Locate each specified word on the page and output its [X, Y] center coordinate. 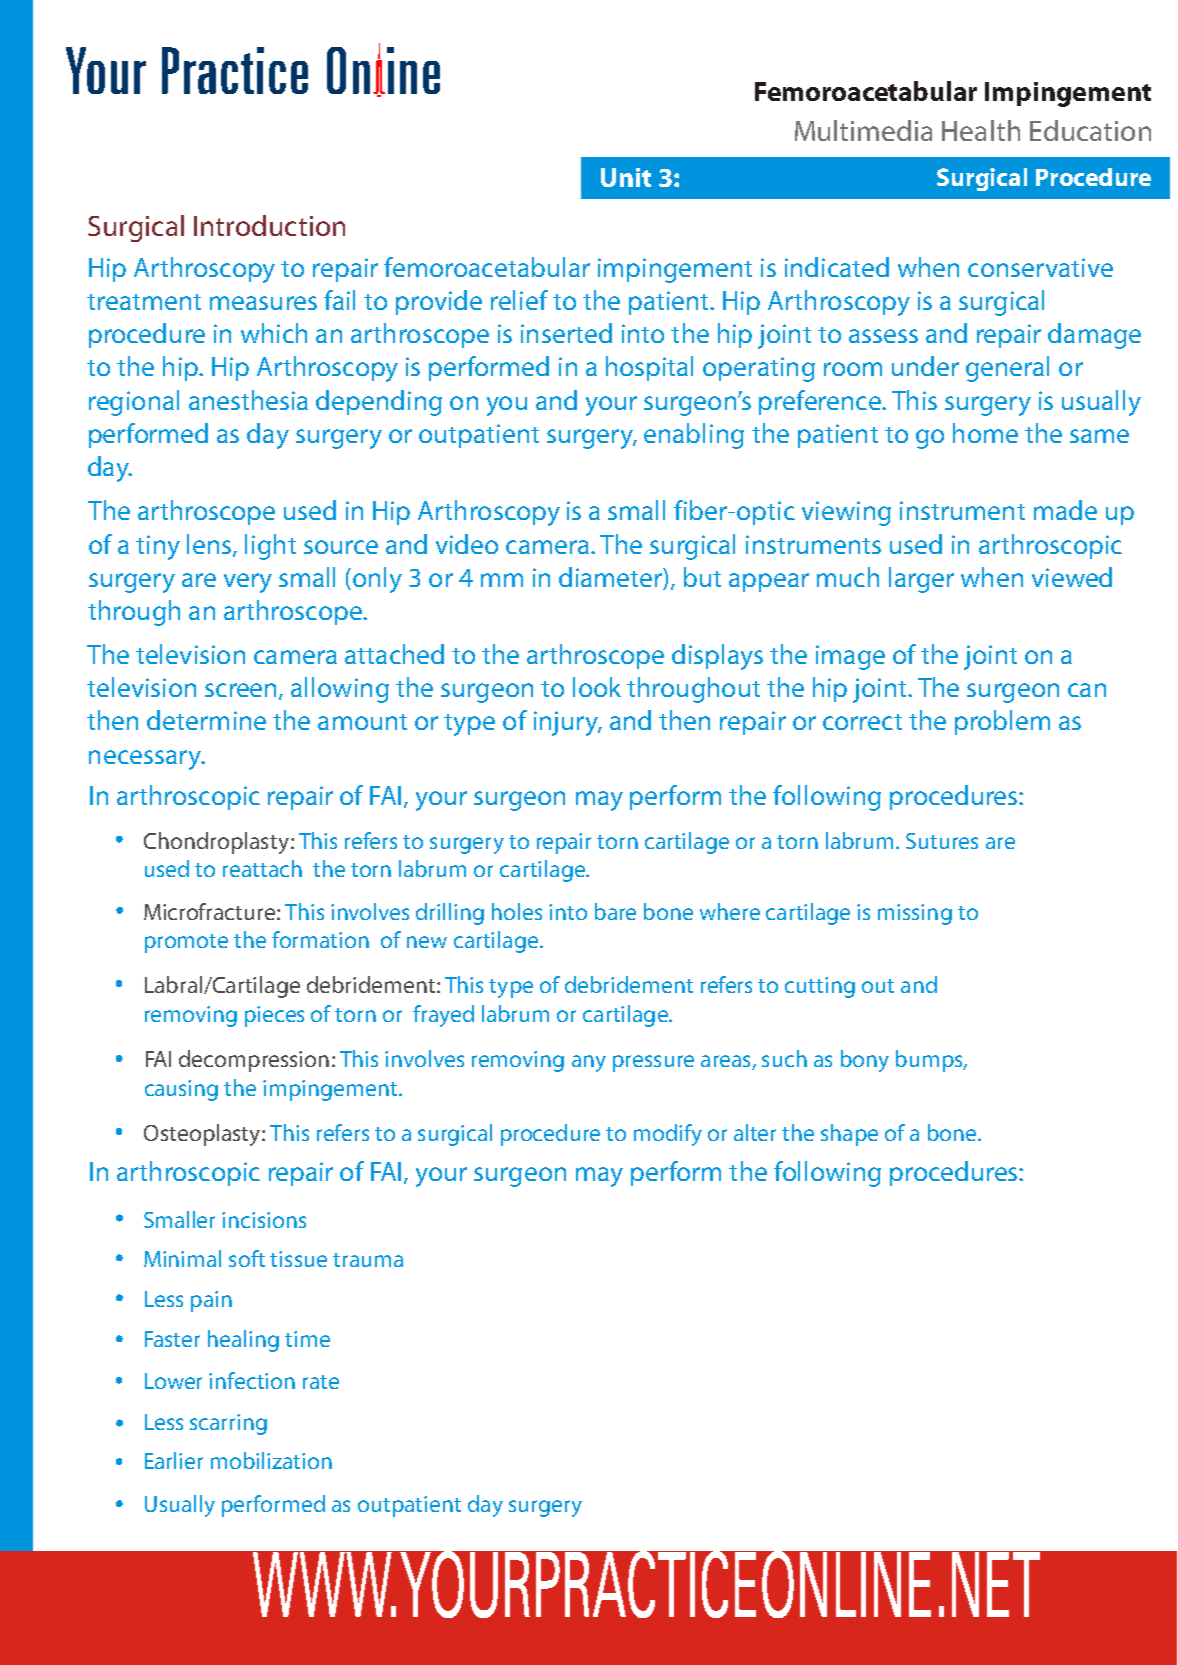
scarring [228, 1424]
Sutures [942, 841]
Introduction [269, 225]
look [597, 687]
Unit [626, 177]
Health [981, 130]
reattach [262, 868]
